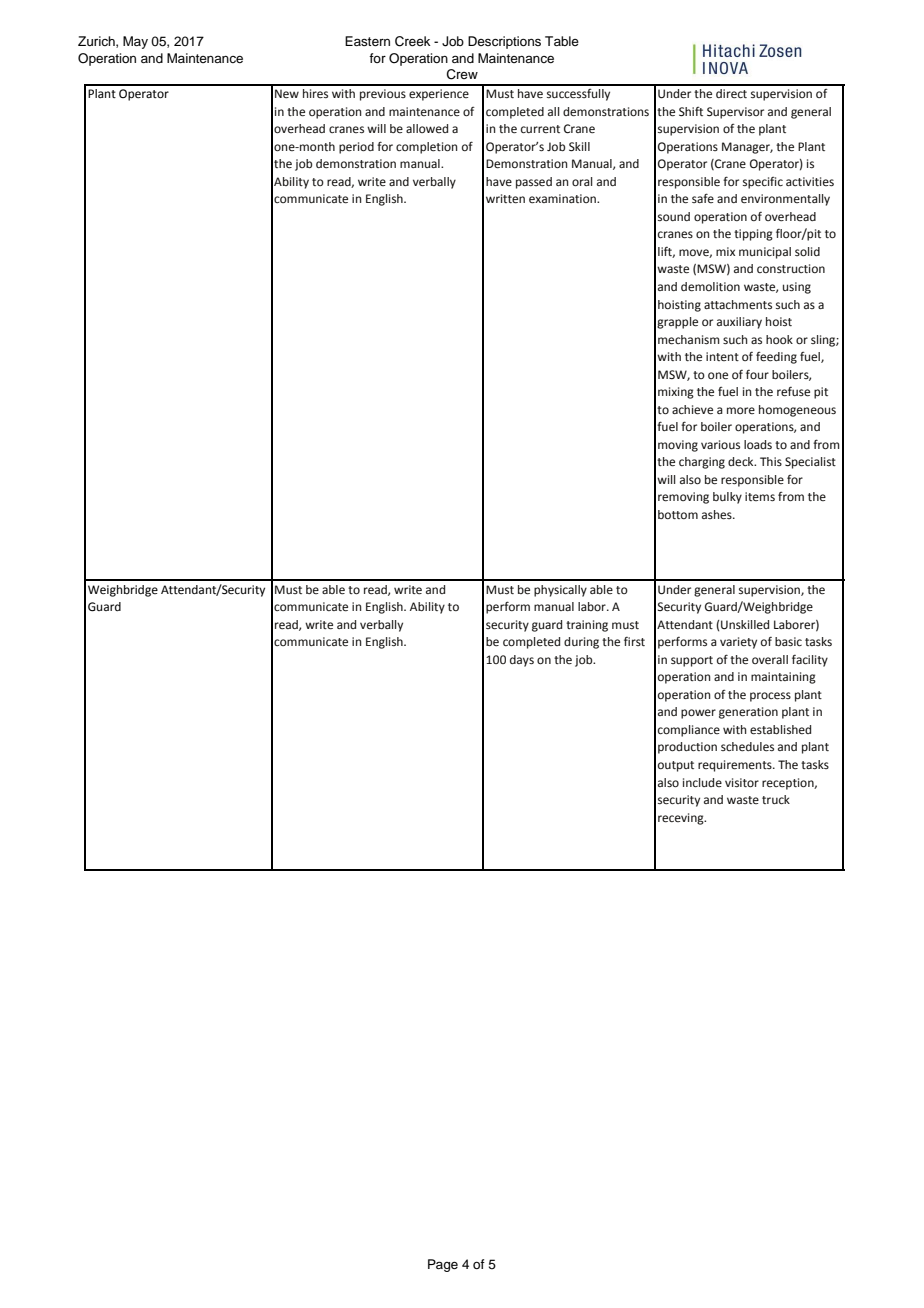 This page has width=924, height=1308. What do you see at coordinates (731, 94) in the page?
I see `direct` at bounding box center [731, 94].
